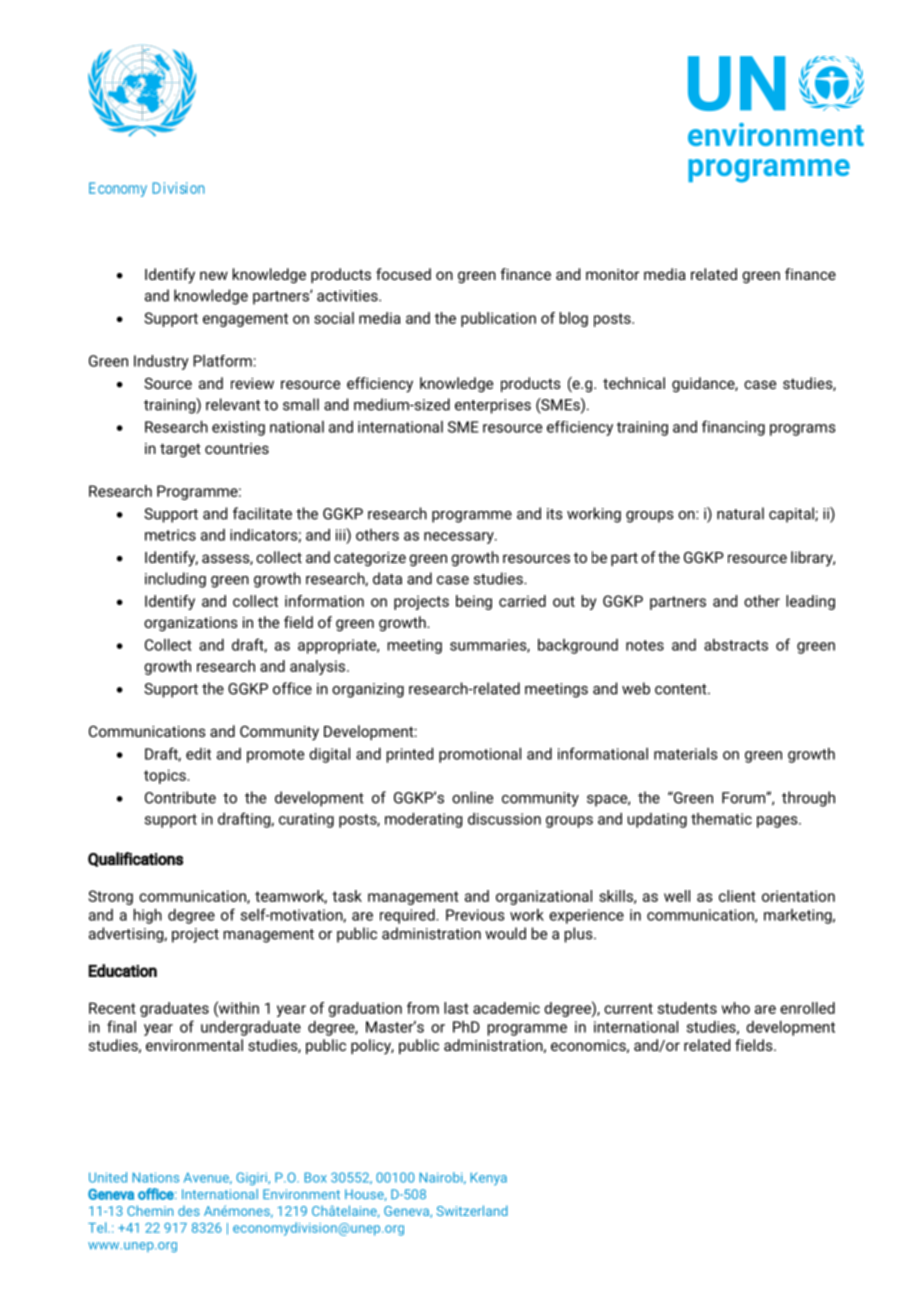 This page has height=1308, width=924. What do you see at coordinates (175, 580) in the page?
I see `including` at bounding box center [175, 580].
